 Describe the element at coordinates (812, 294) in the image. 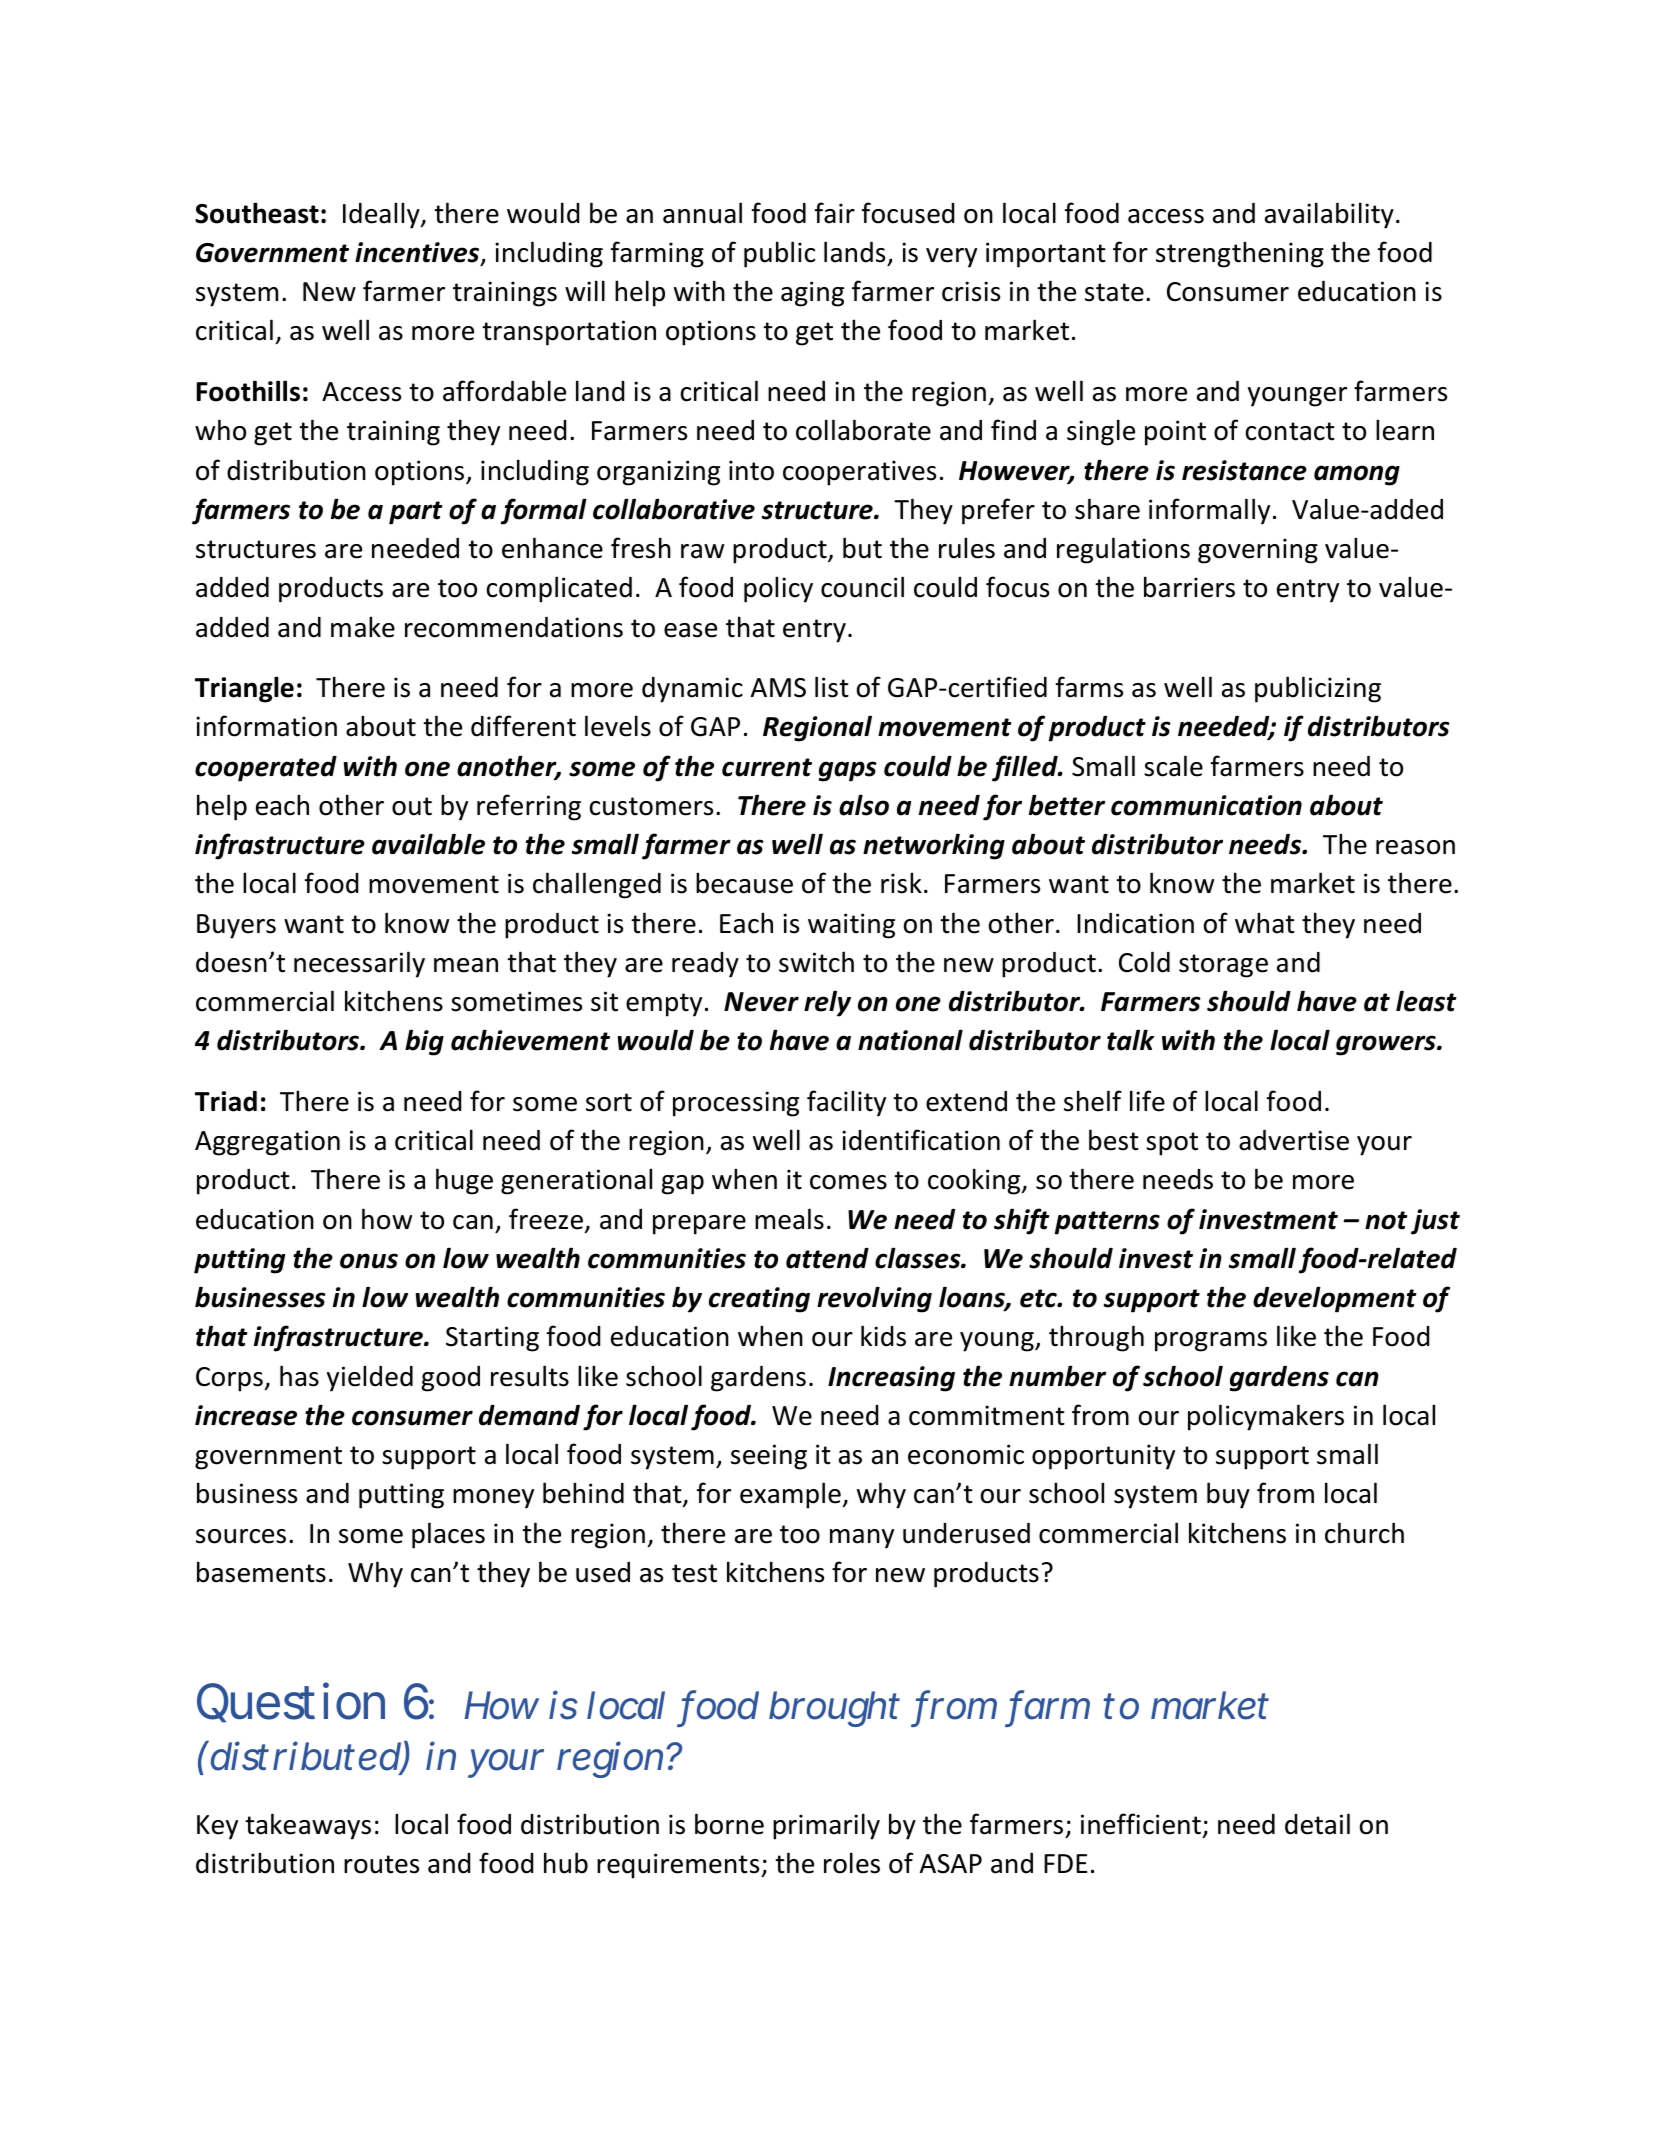

I see `aging` at that location.
